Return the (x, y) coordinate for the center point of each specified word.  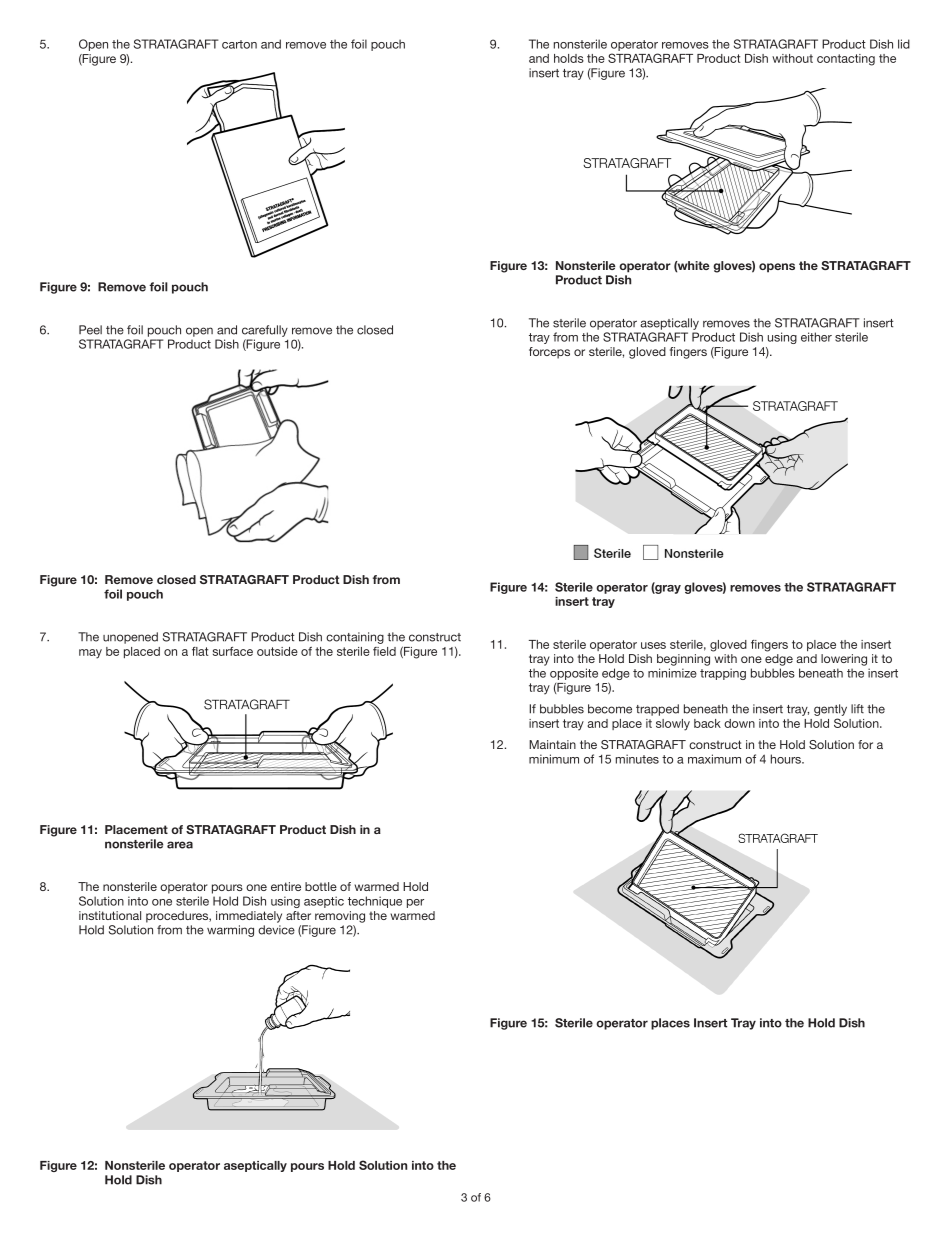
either (816, 337)
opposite (574, 674)
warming (230, 931)
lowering (844, 660)
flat (200, 651)
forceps (549, 353)
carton (239, 44)
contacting (846, 60)
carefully (265, 331)
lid (904, 44)
